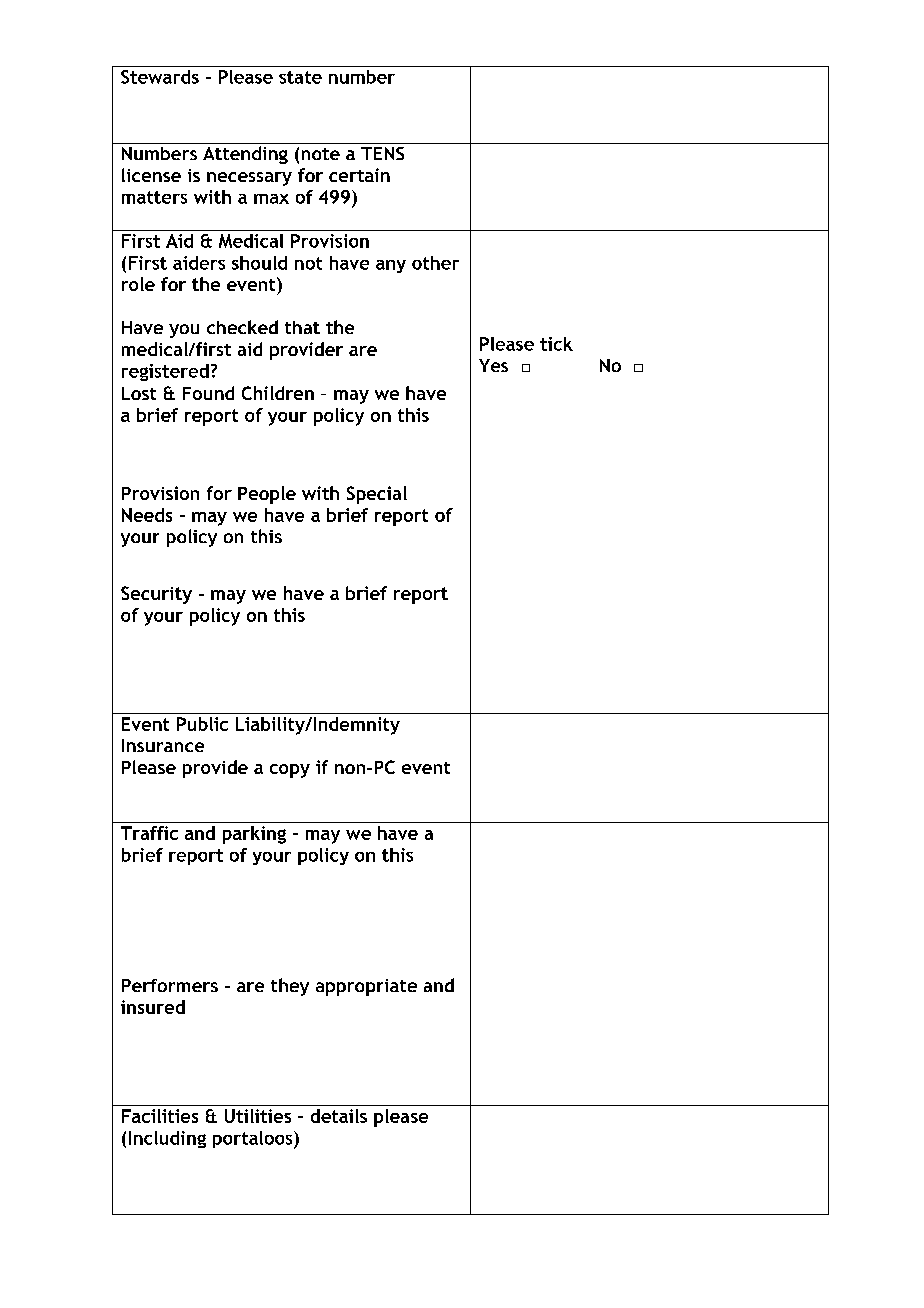 This image has height=1308, width=924. Describe the element at coordinates (377, 495) in the image. I see `Special` at that location.
